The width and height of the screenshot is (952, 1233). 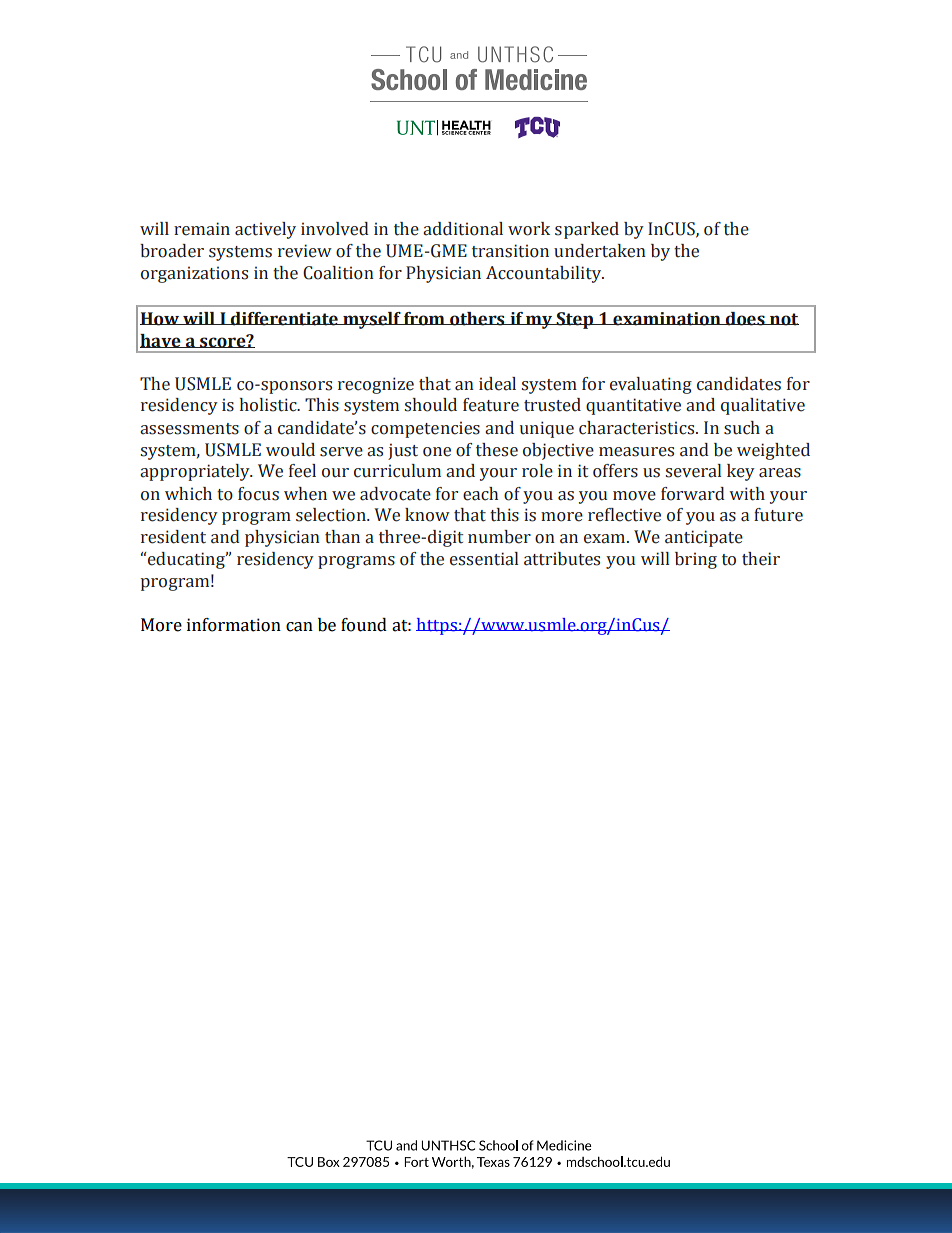 What do you see at coordinates (364, 625) in the screenshot?
I see `found` at bounding box center [364, 625].
